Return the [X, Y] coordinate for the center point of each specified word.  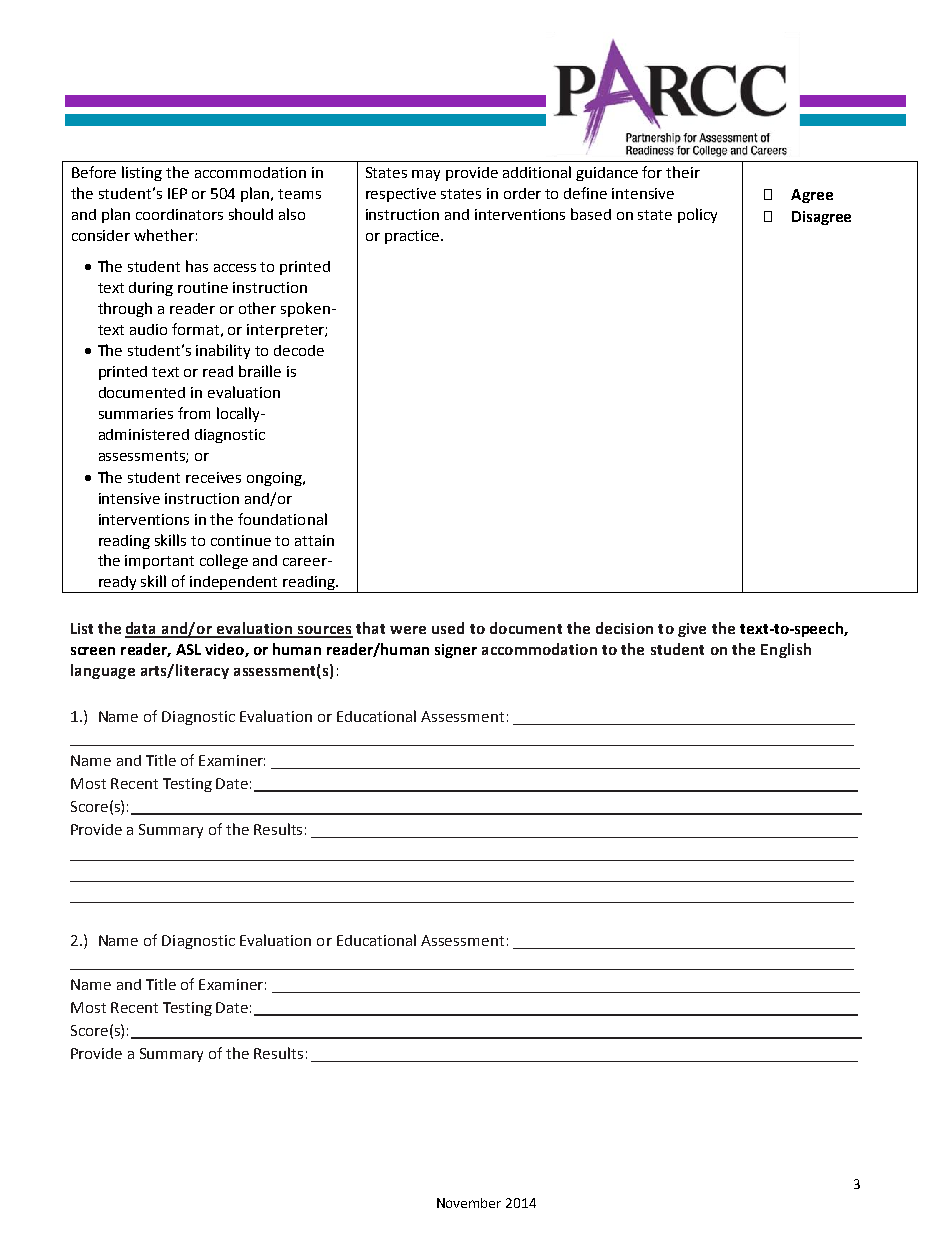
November [469, 1203]
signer [456, 651]
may [426, 175]
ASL [188, 649]
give [692, 630]
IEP [177, 193]
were [408, 630]
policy [697, 215]
